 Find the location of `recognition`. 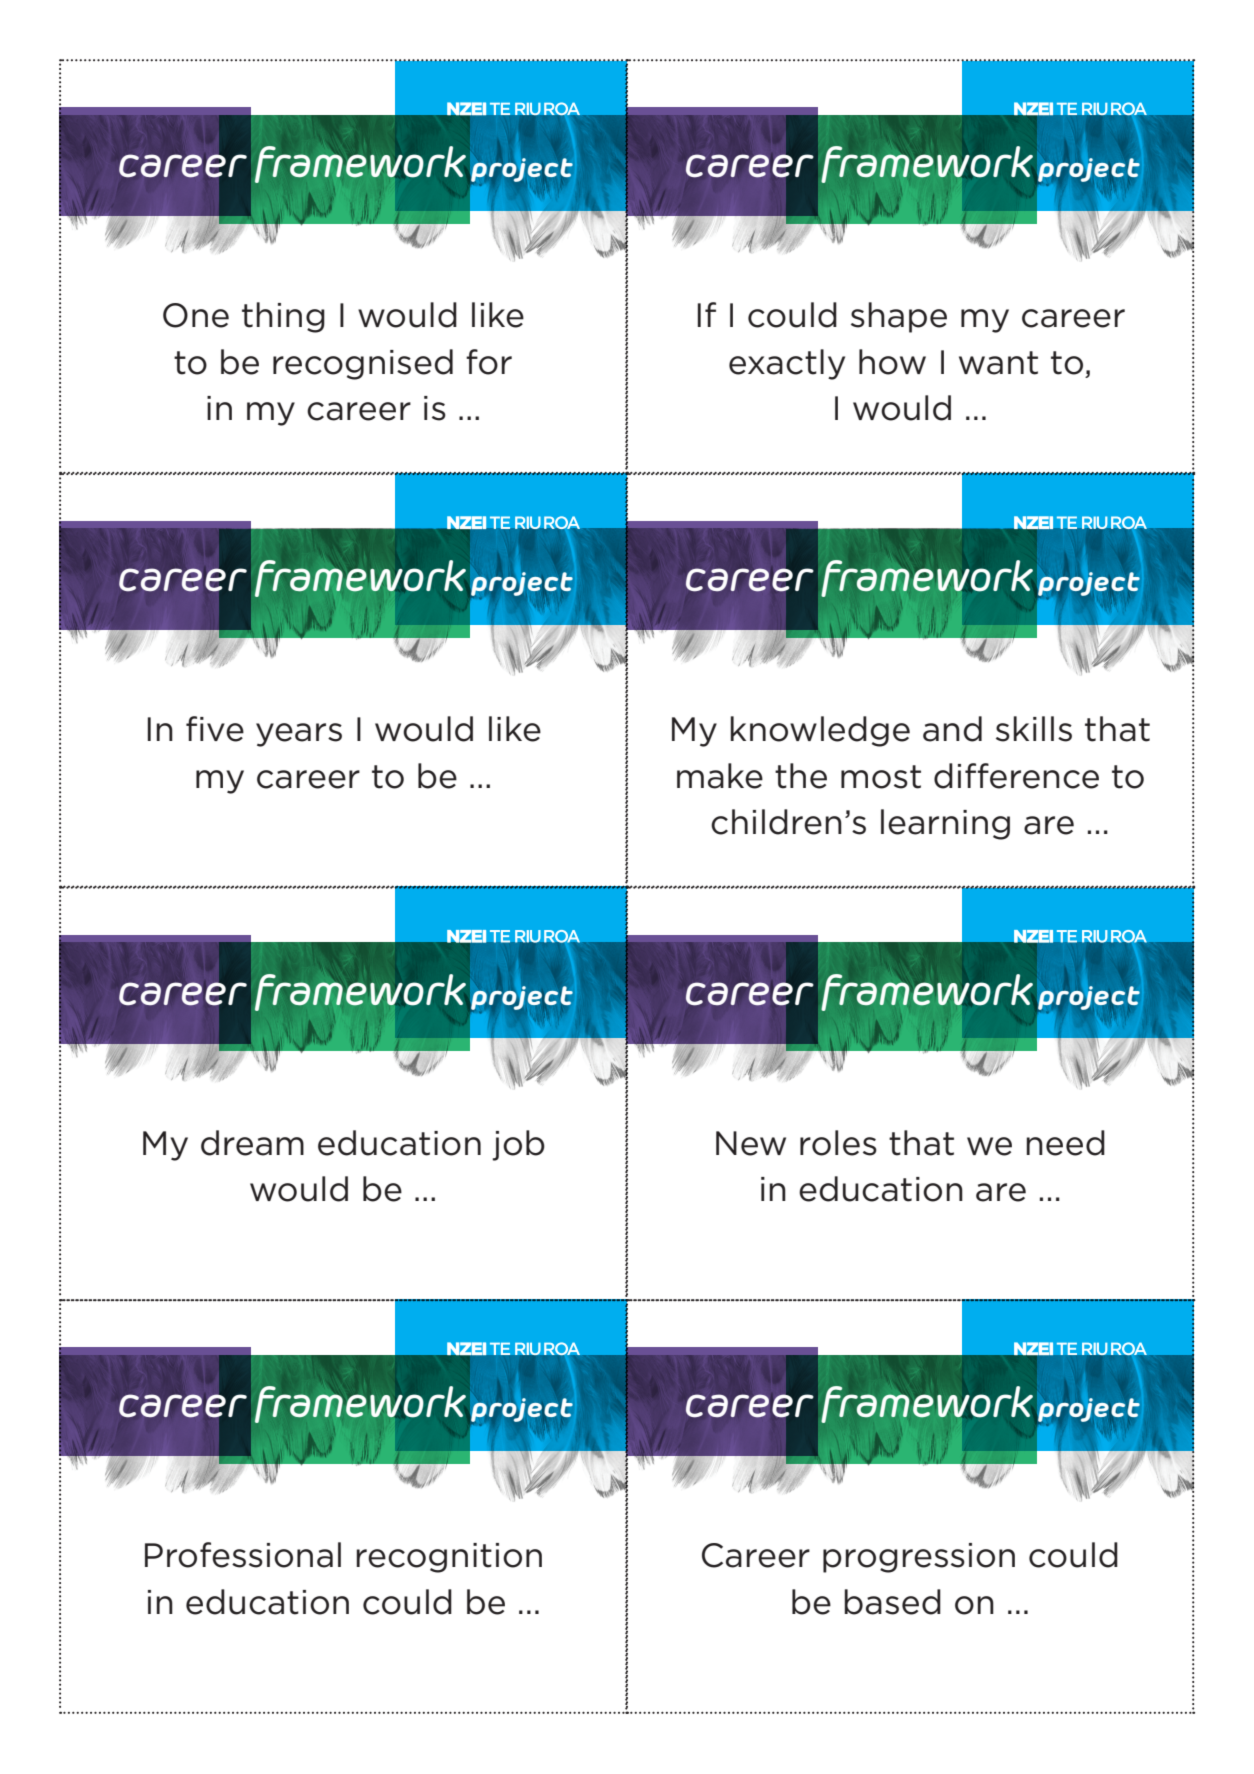

recognition is located at coordinates (449, 1558).
